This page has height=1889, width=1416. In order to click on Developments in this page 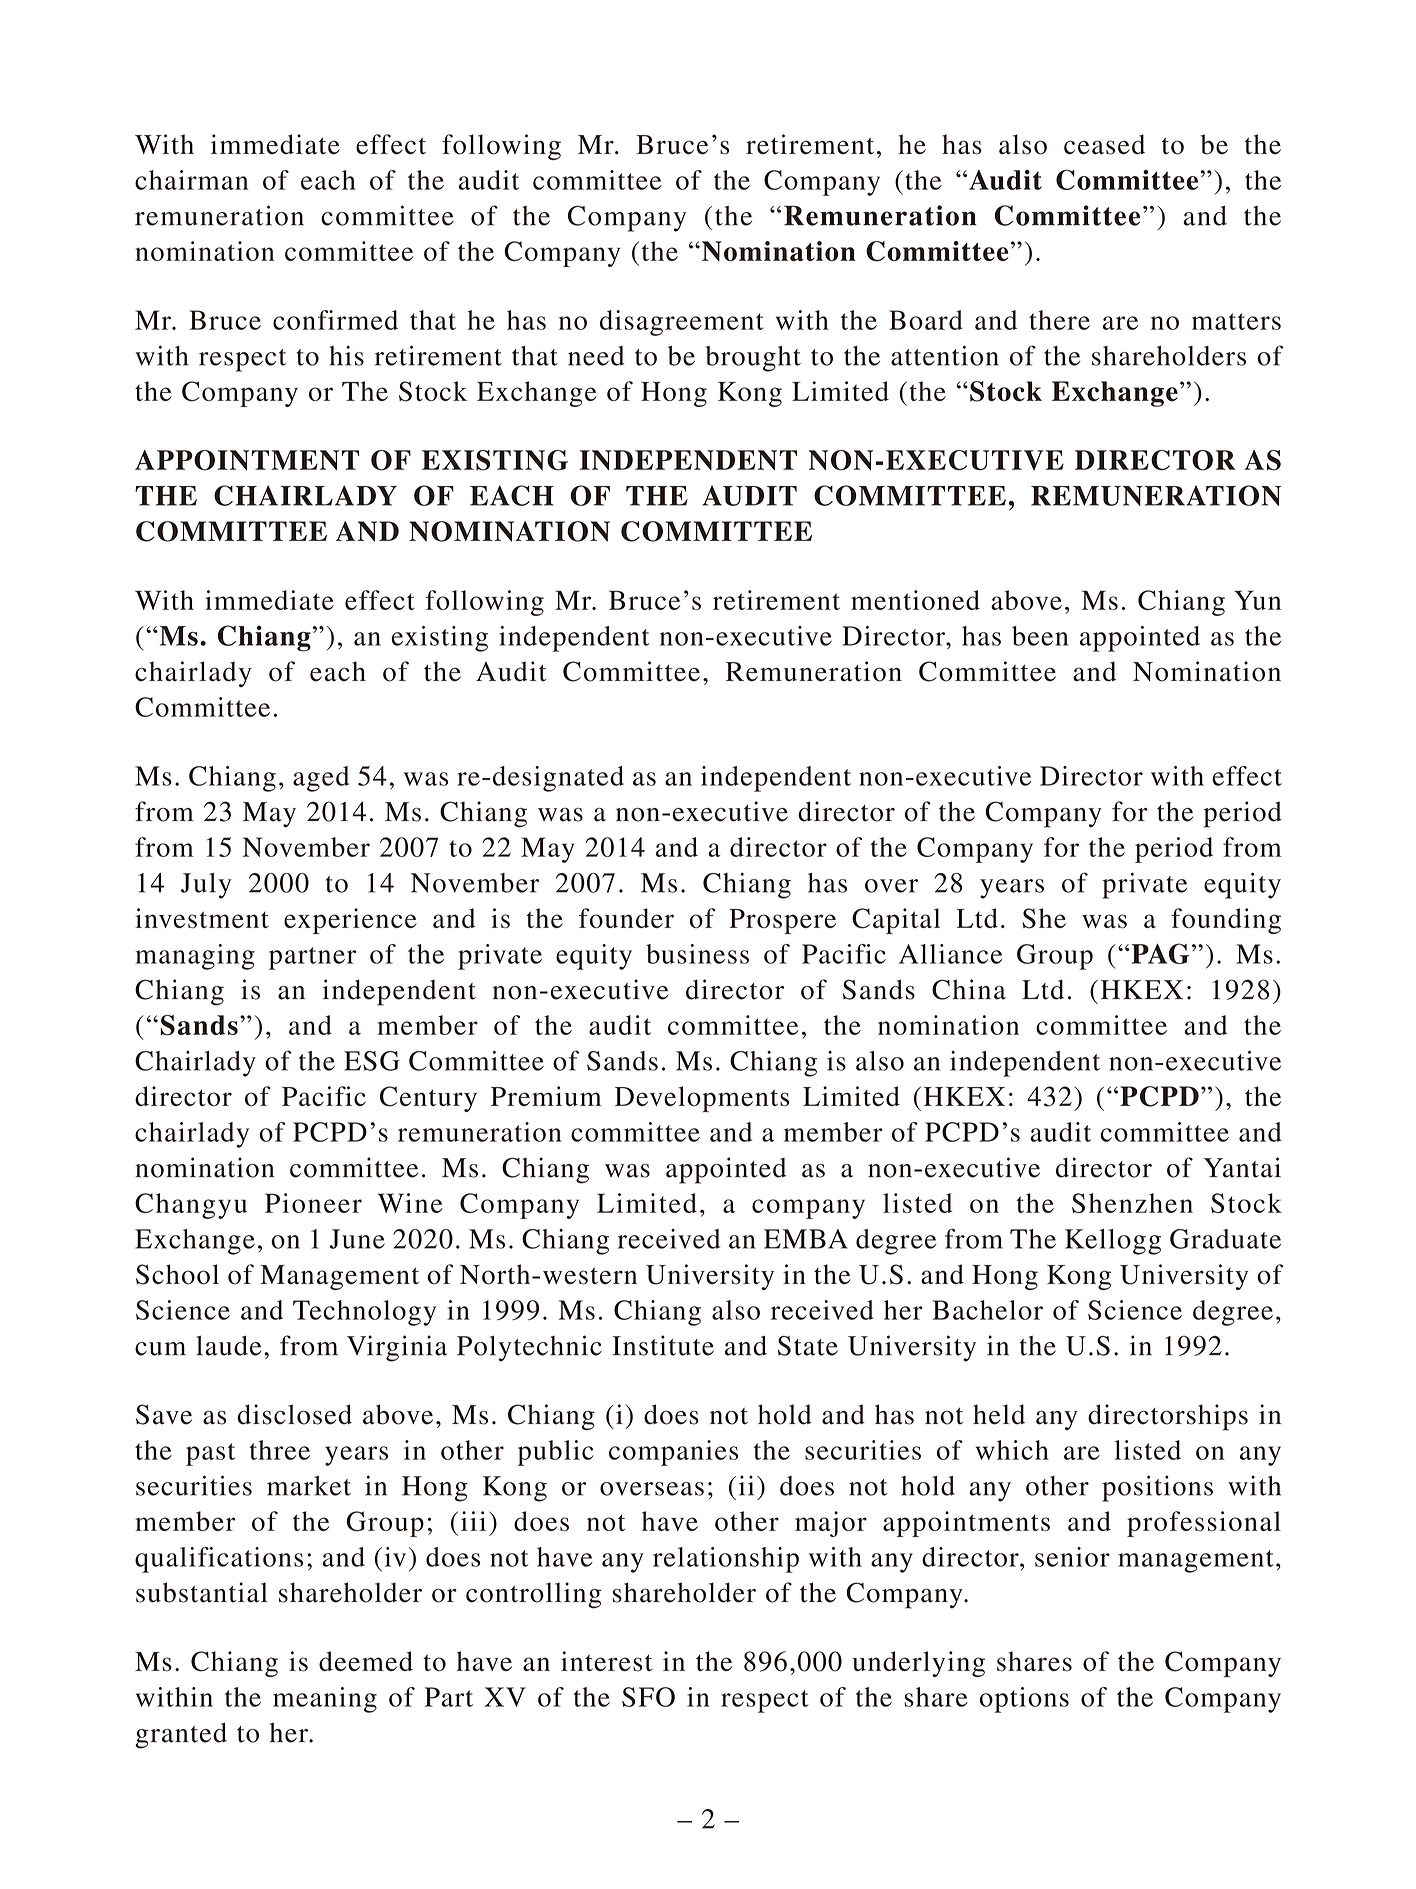, I will do `click(702, 1099)`.
